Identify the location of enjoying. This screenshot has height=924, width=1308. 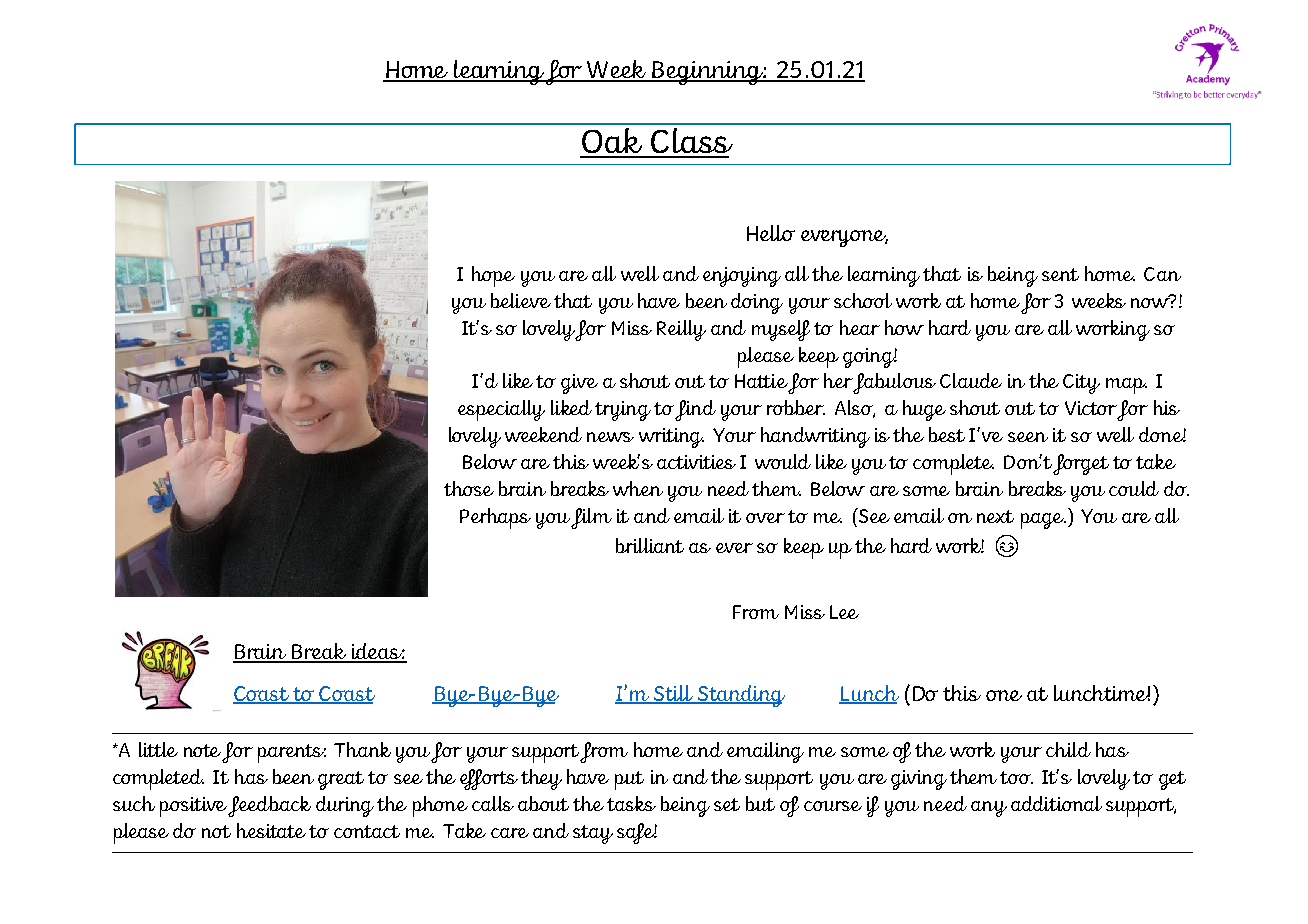
(742, 277).
